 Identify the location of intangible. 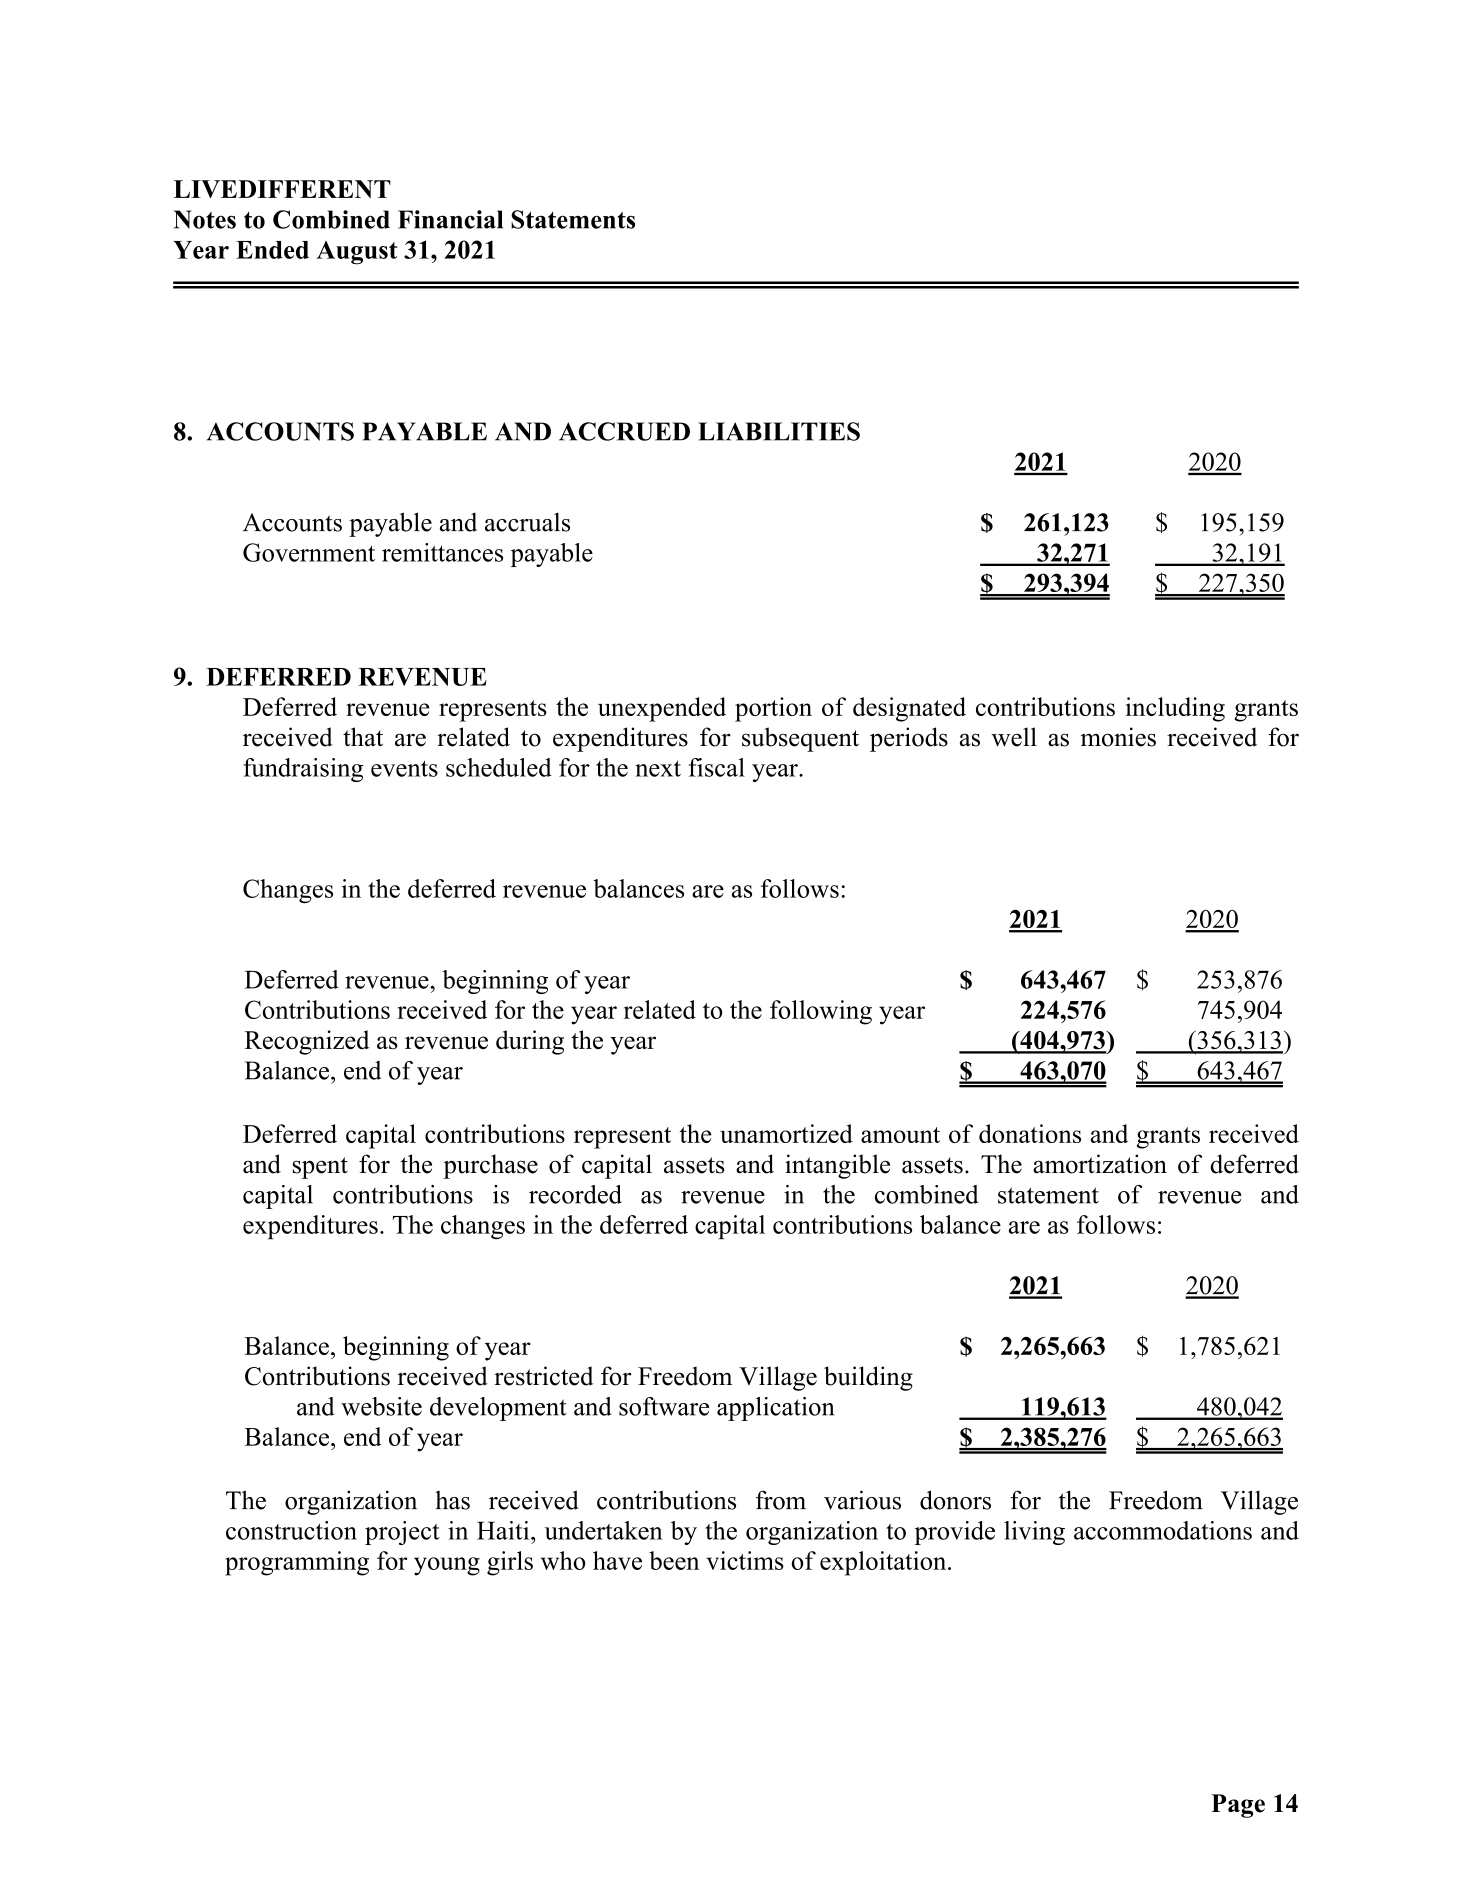
(837, 1166).
